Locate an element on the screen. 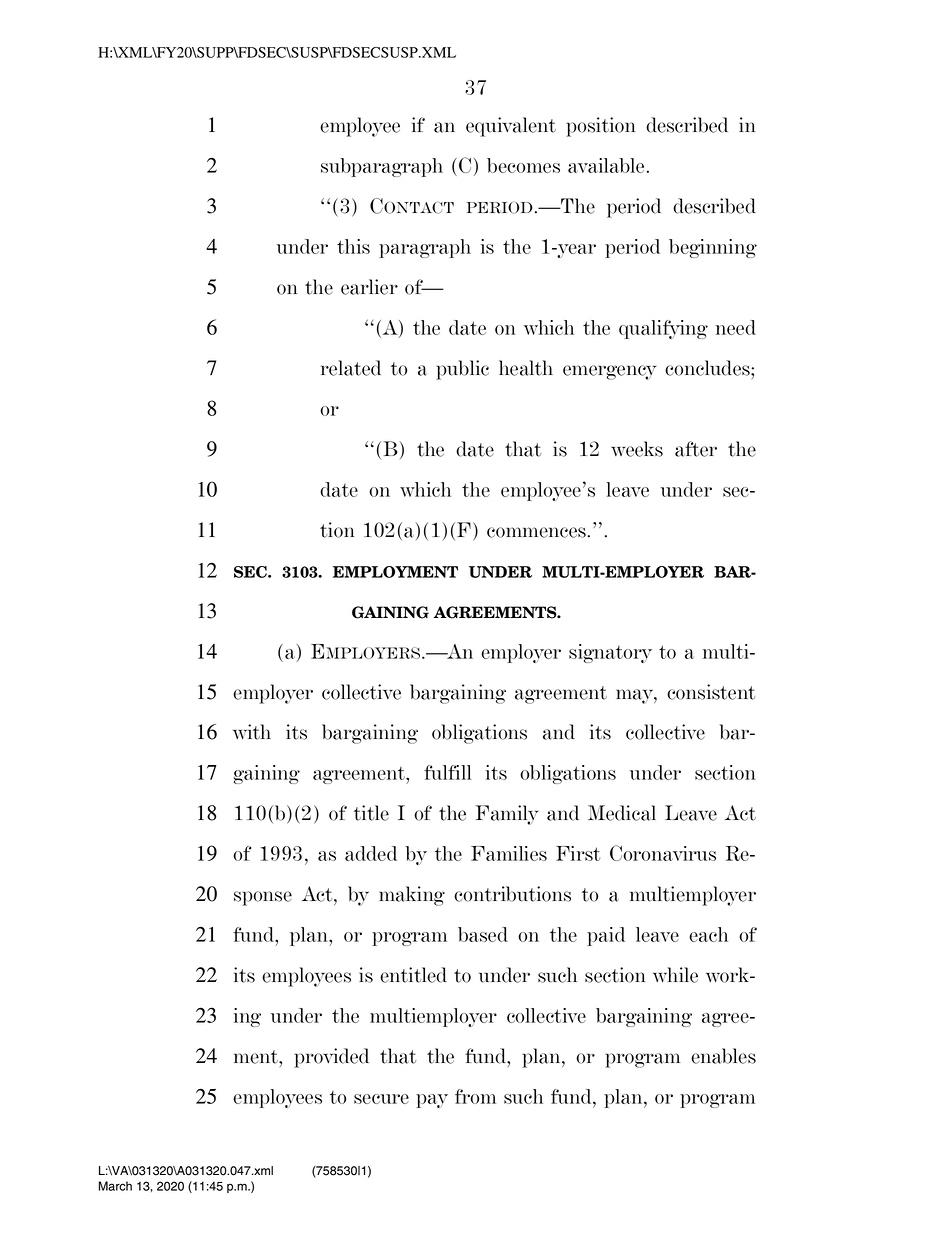 Image resolution: width=952 pixels, height=1233 pixels. equivalent is located at coordinates (511, 127).
